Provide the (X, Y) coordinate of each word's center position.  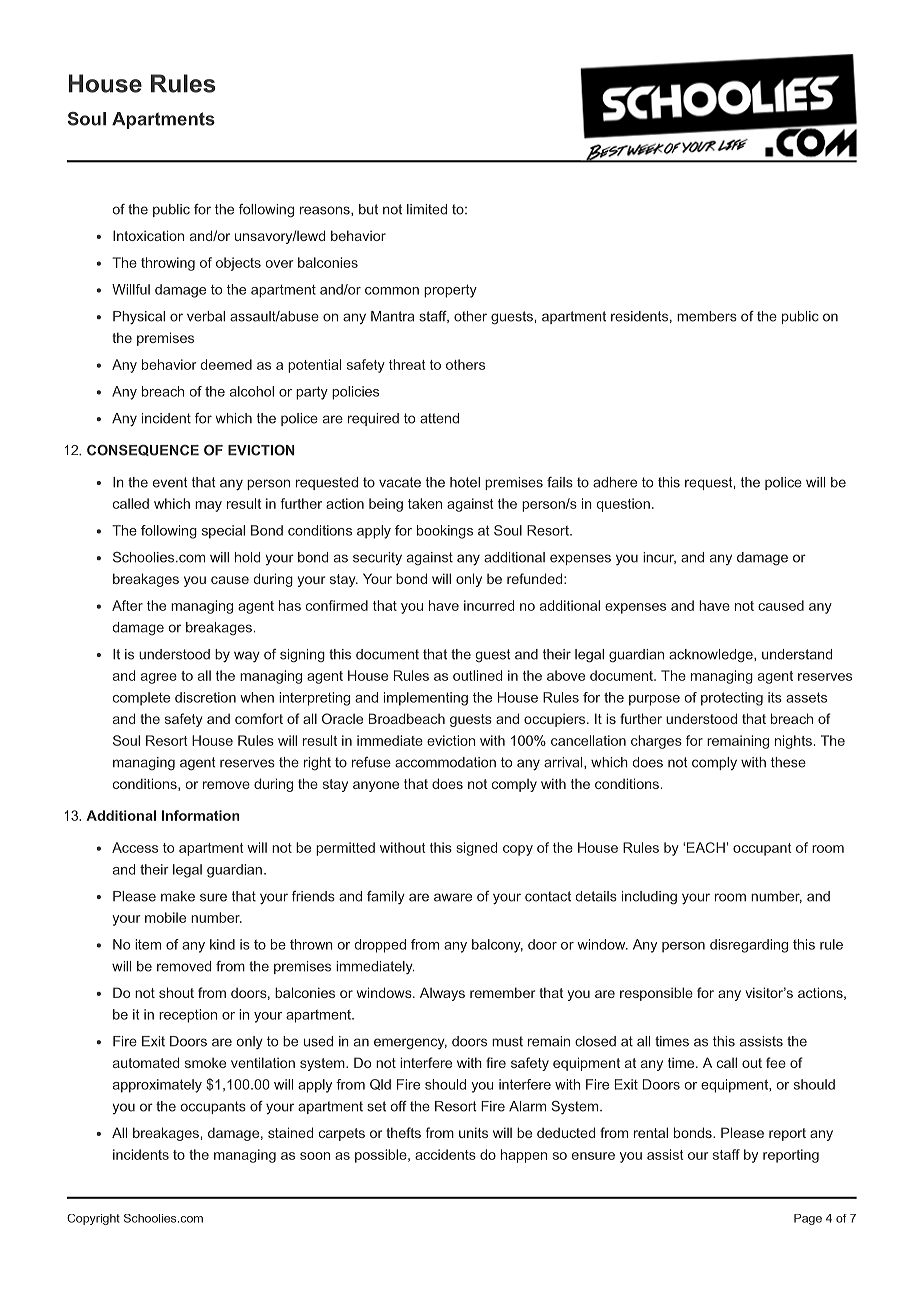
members (707, 316)
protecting (732, 699)
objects (238, 264)
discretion (205, 697)
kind (222, 944)
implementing (426, 699)
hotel (465, 482)
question (623, 505)
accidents (445, 1154)
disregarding (749, 946)
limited (427, 209)
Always (442, 994)
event (170, 482)
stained (290, 1132)
